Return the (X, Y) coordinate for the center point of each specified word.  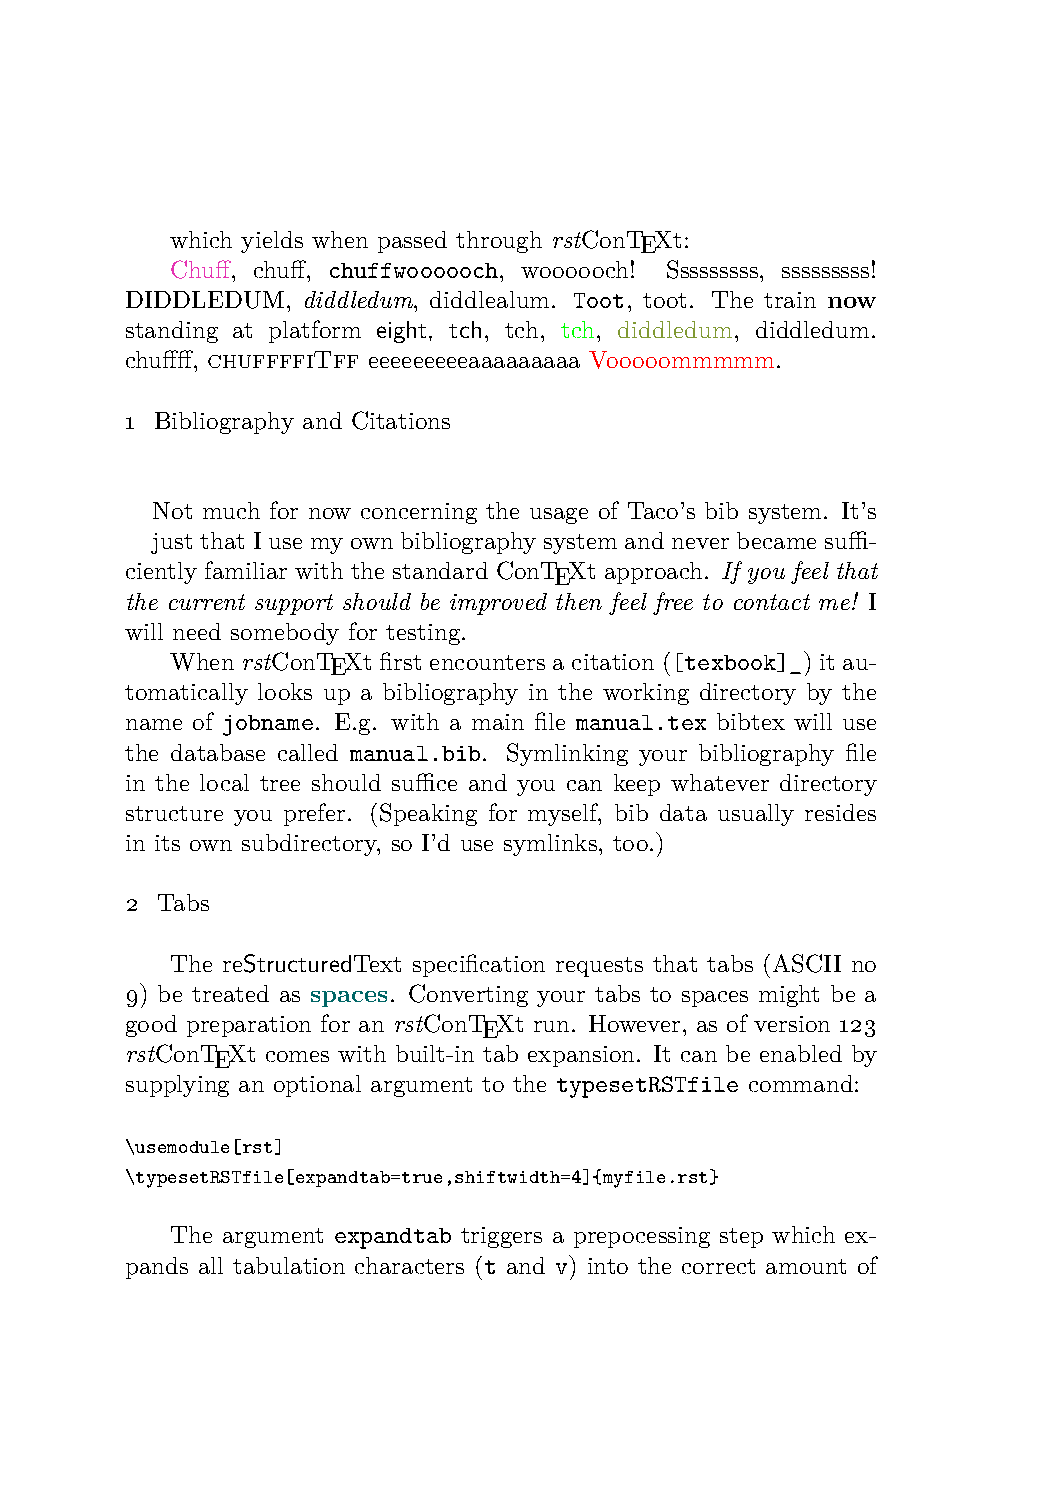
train (790, 300)
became (776, 540)
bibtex (751, 721)
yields (272, 242)
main (498, 722)
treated (230, 993)
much (231, 510)
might (789, 996)
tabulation (289, 1265)
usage (559, 516)
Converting (468, 995)
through (499, 242)
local (224, 782)
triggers (501, 1237)
